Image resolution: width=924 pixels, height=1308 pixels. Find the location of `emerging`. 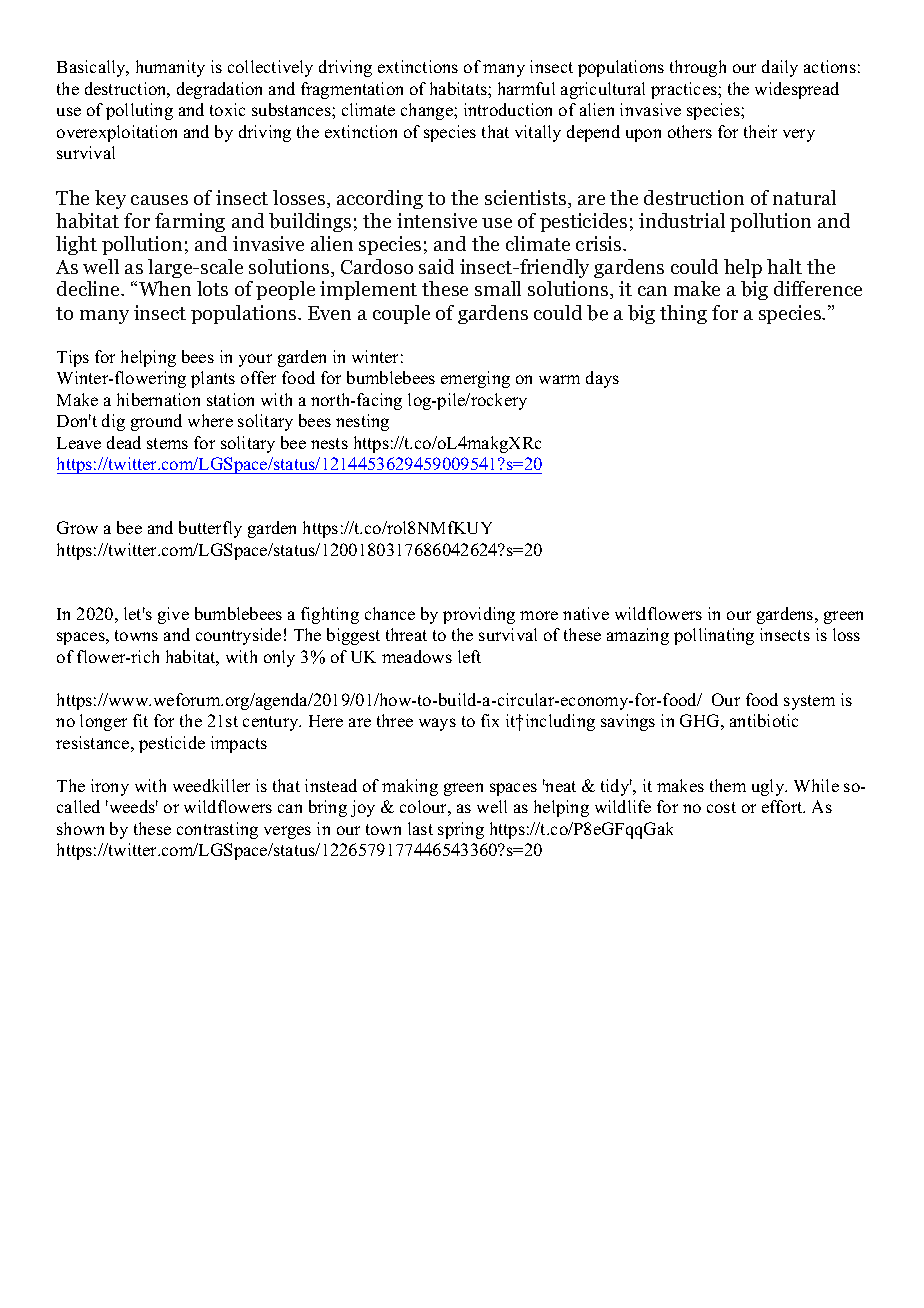

emerging is located at coordinates (475, 379).
